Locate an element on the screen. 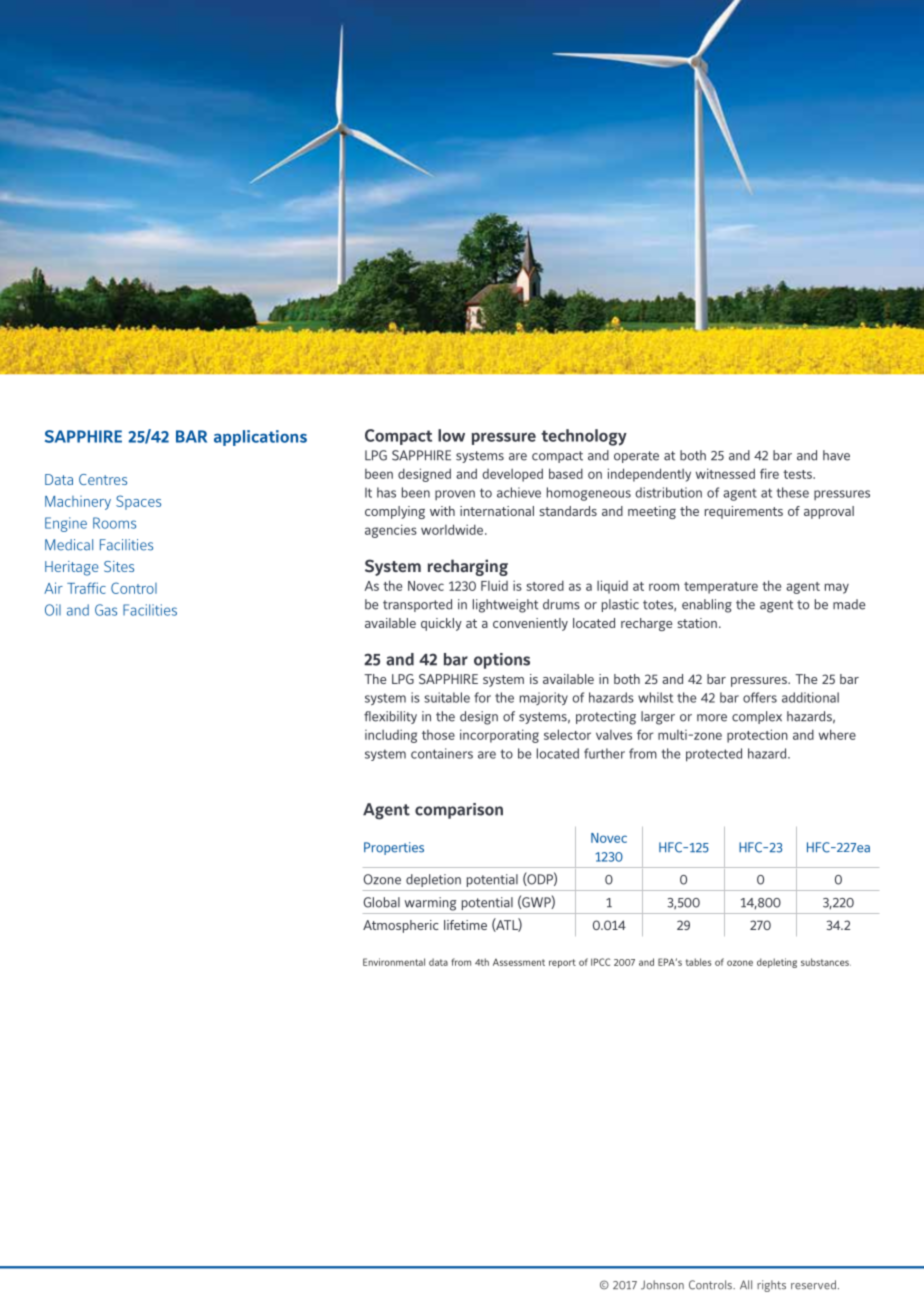  Gas is located at coordinates (106, 610).
